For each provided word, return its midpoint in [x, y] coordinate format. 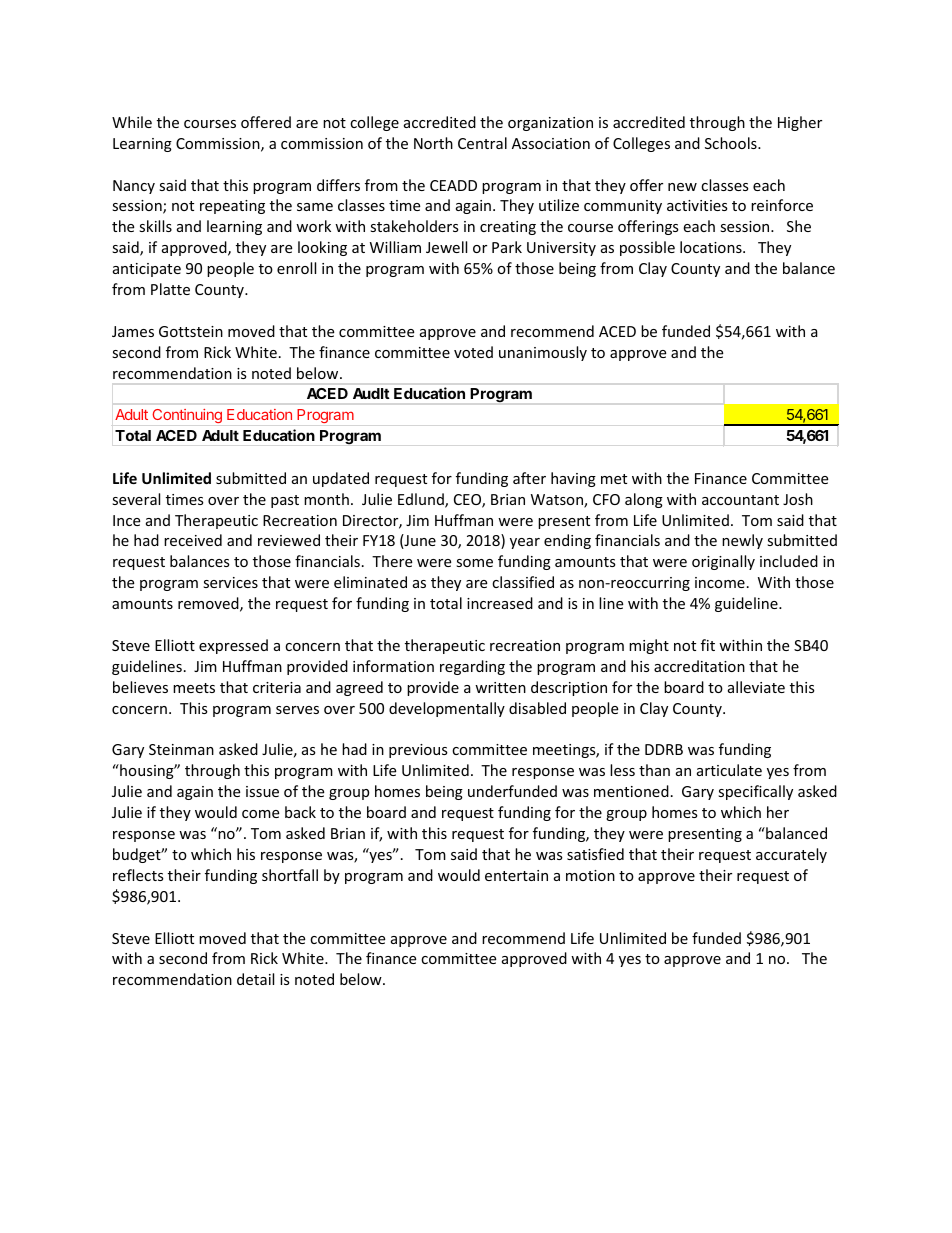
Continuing [187, 416]
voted [473, 352]
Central [482, 143]
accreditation [699, 666]
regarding [472, 667]
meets [194, 688]
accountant [740, 500]
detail [255, 979]
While [132, 122]
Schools [732, 143]
